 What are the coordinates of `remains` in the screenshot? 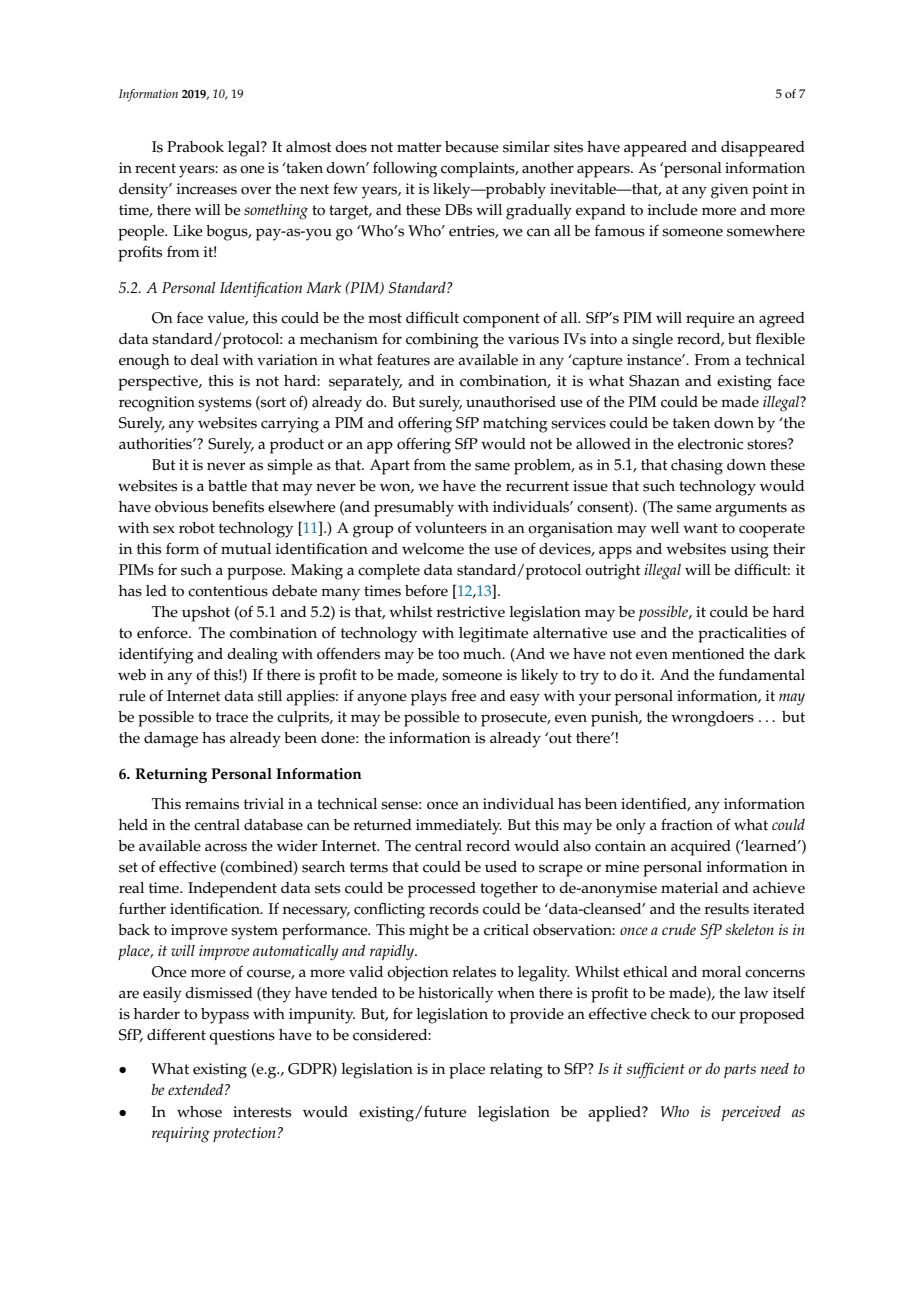 It's located at (212, 804).
